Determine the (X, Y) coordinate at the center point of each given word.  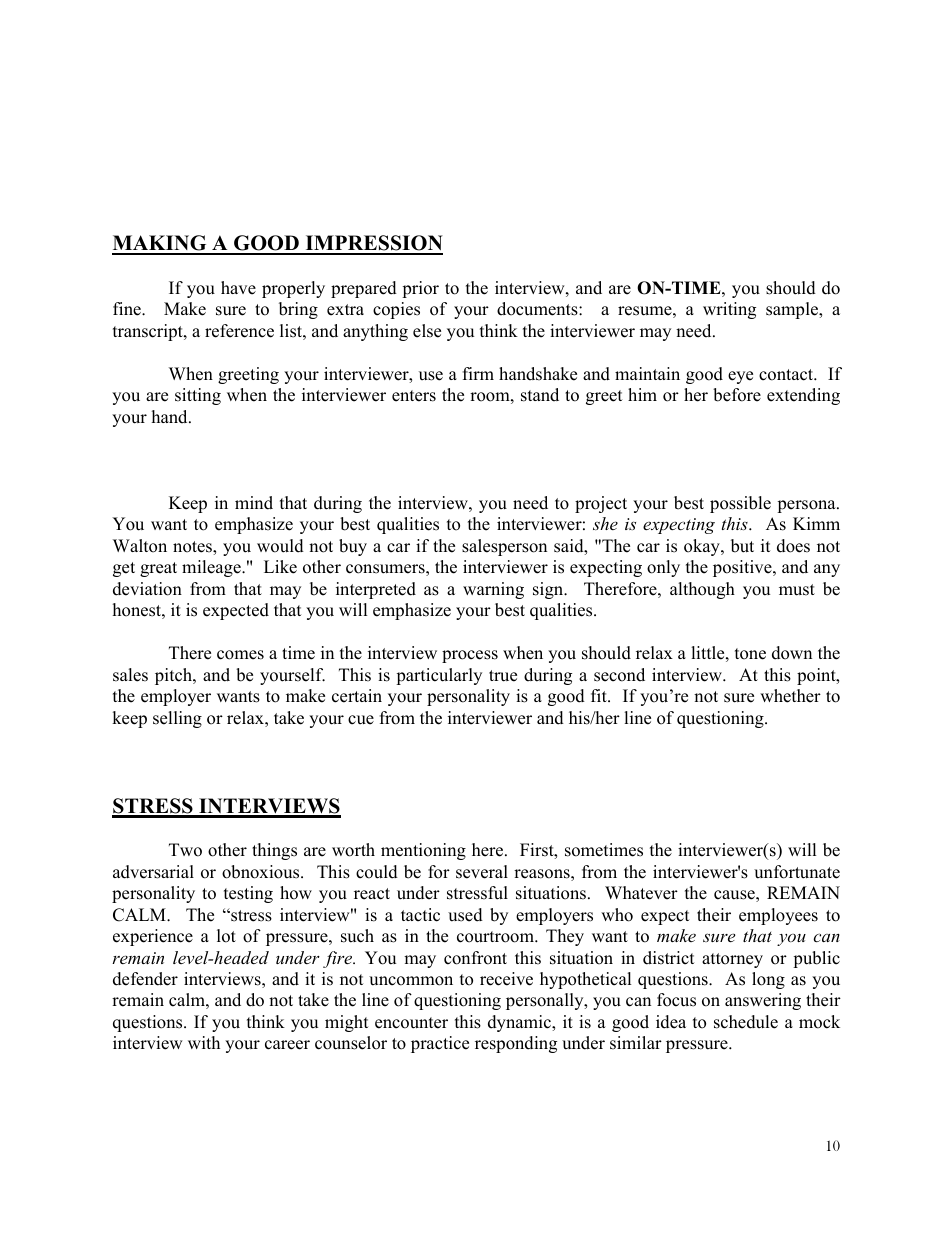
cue (361, 720)
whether (790, 696)
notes (193, 548)
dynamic (520, 1023)
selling (177, 719)
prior (420, 289)
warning (493, 590)
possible (740, 504)
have (238, 288)
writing (729, 310)
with (204, 1042)
